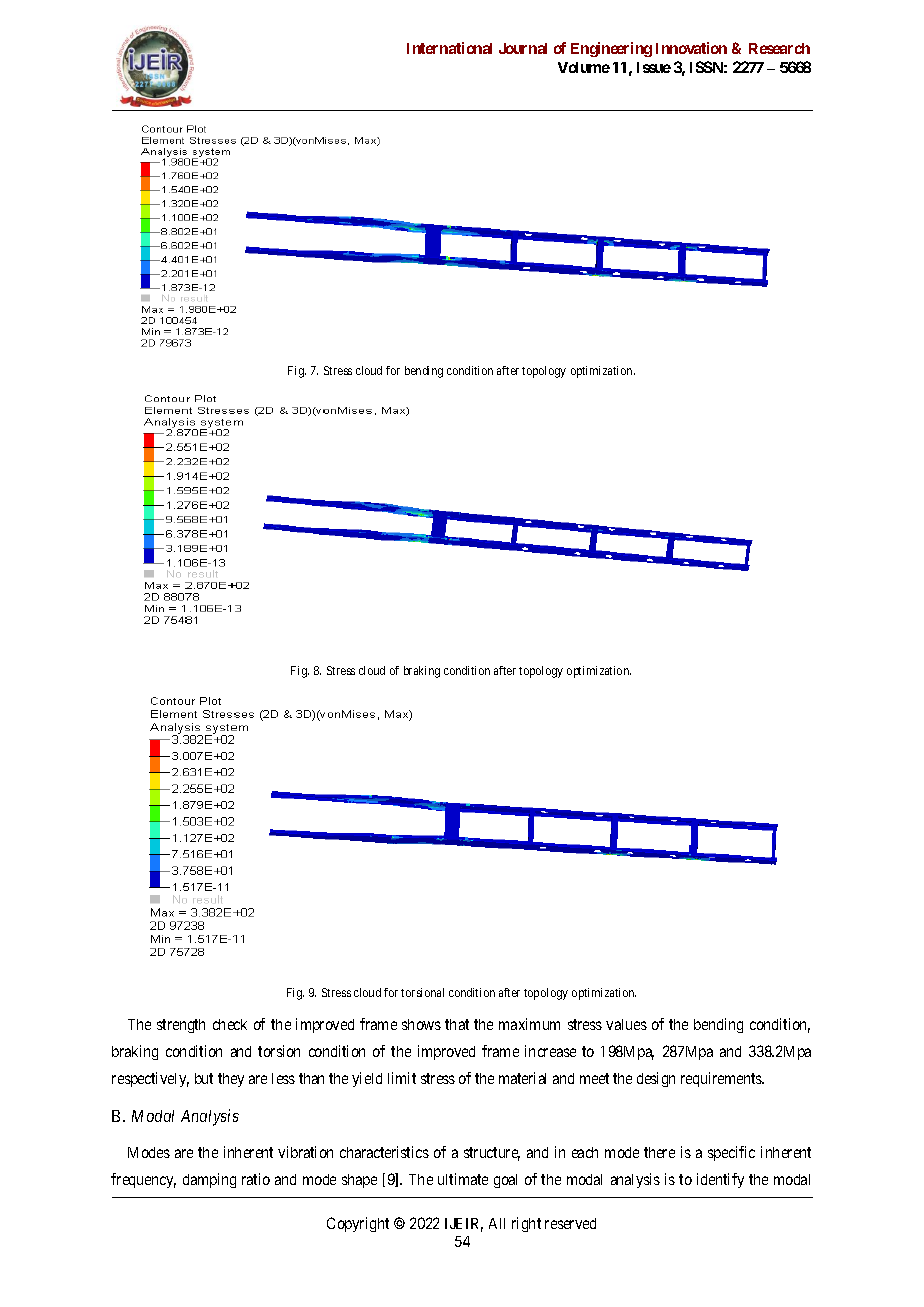 This page has width=924, height=1307. What do you see at coordinates (654, 67) in the page?
I see `Issue` at bounding box center [654, 67].
